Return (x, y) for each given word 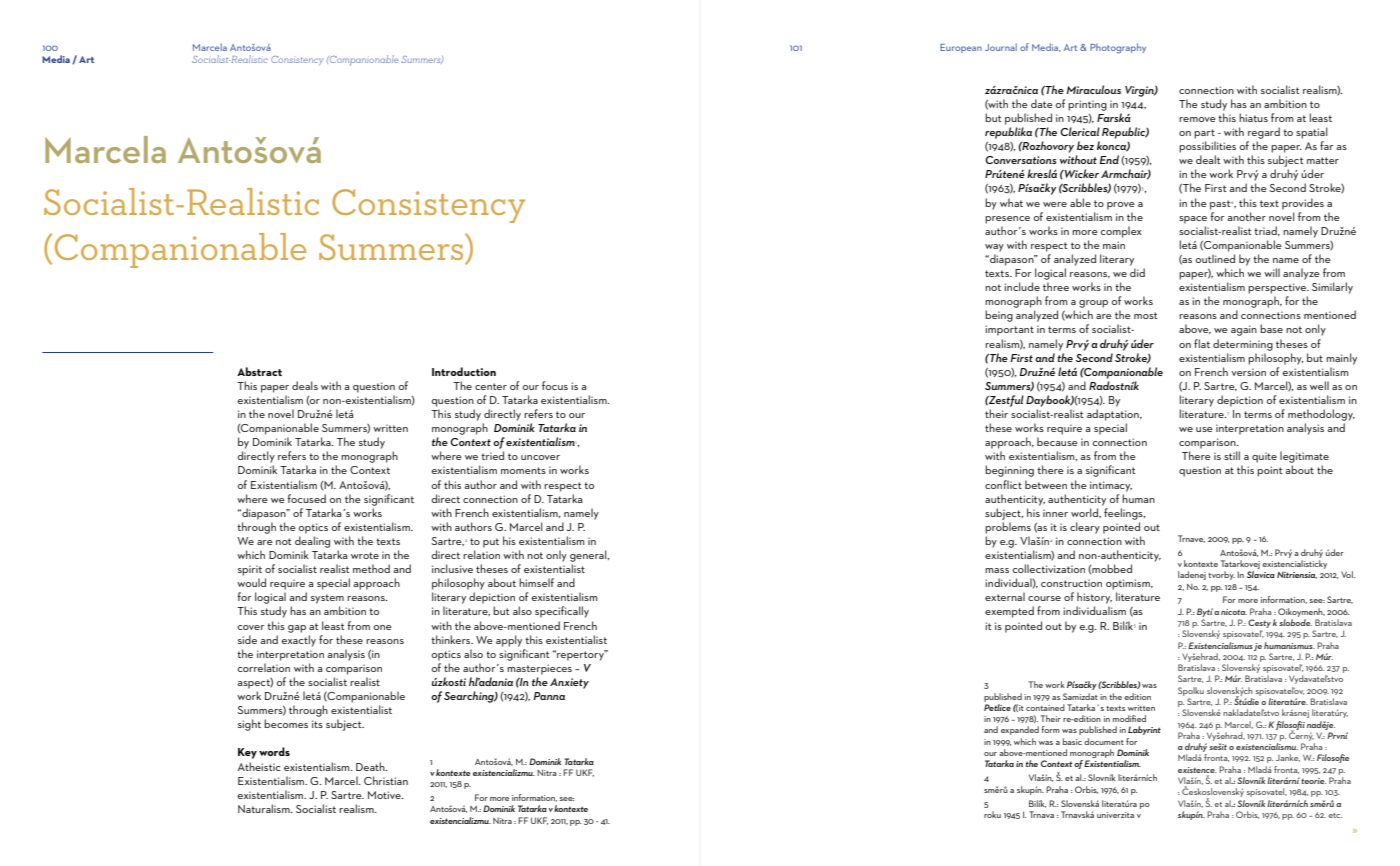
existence (1197, 770)
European (961, 48)
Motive (385, 795)
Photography (1118, 48)
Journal (1001, 47)
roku (992, 814)
